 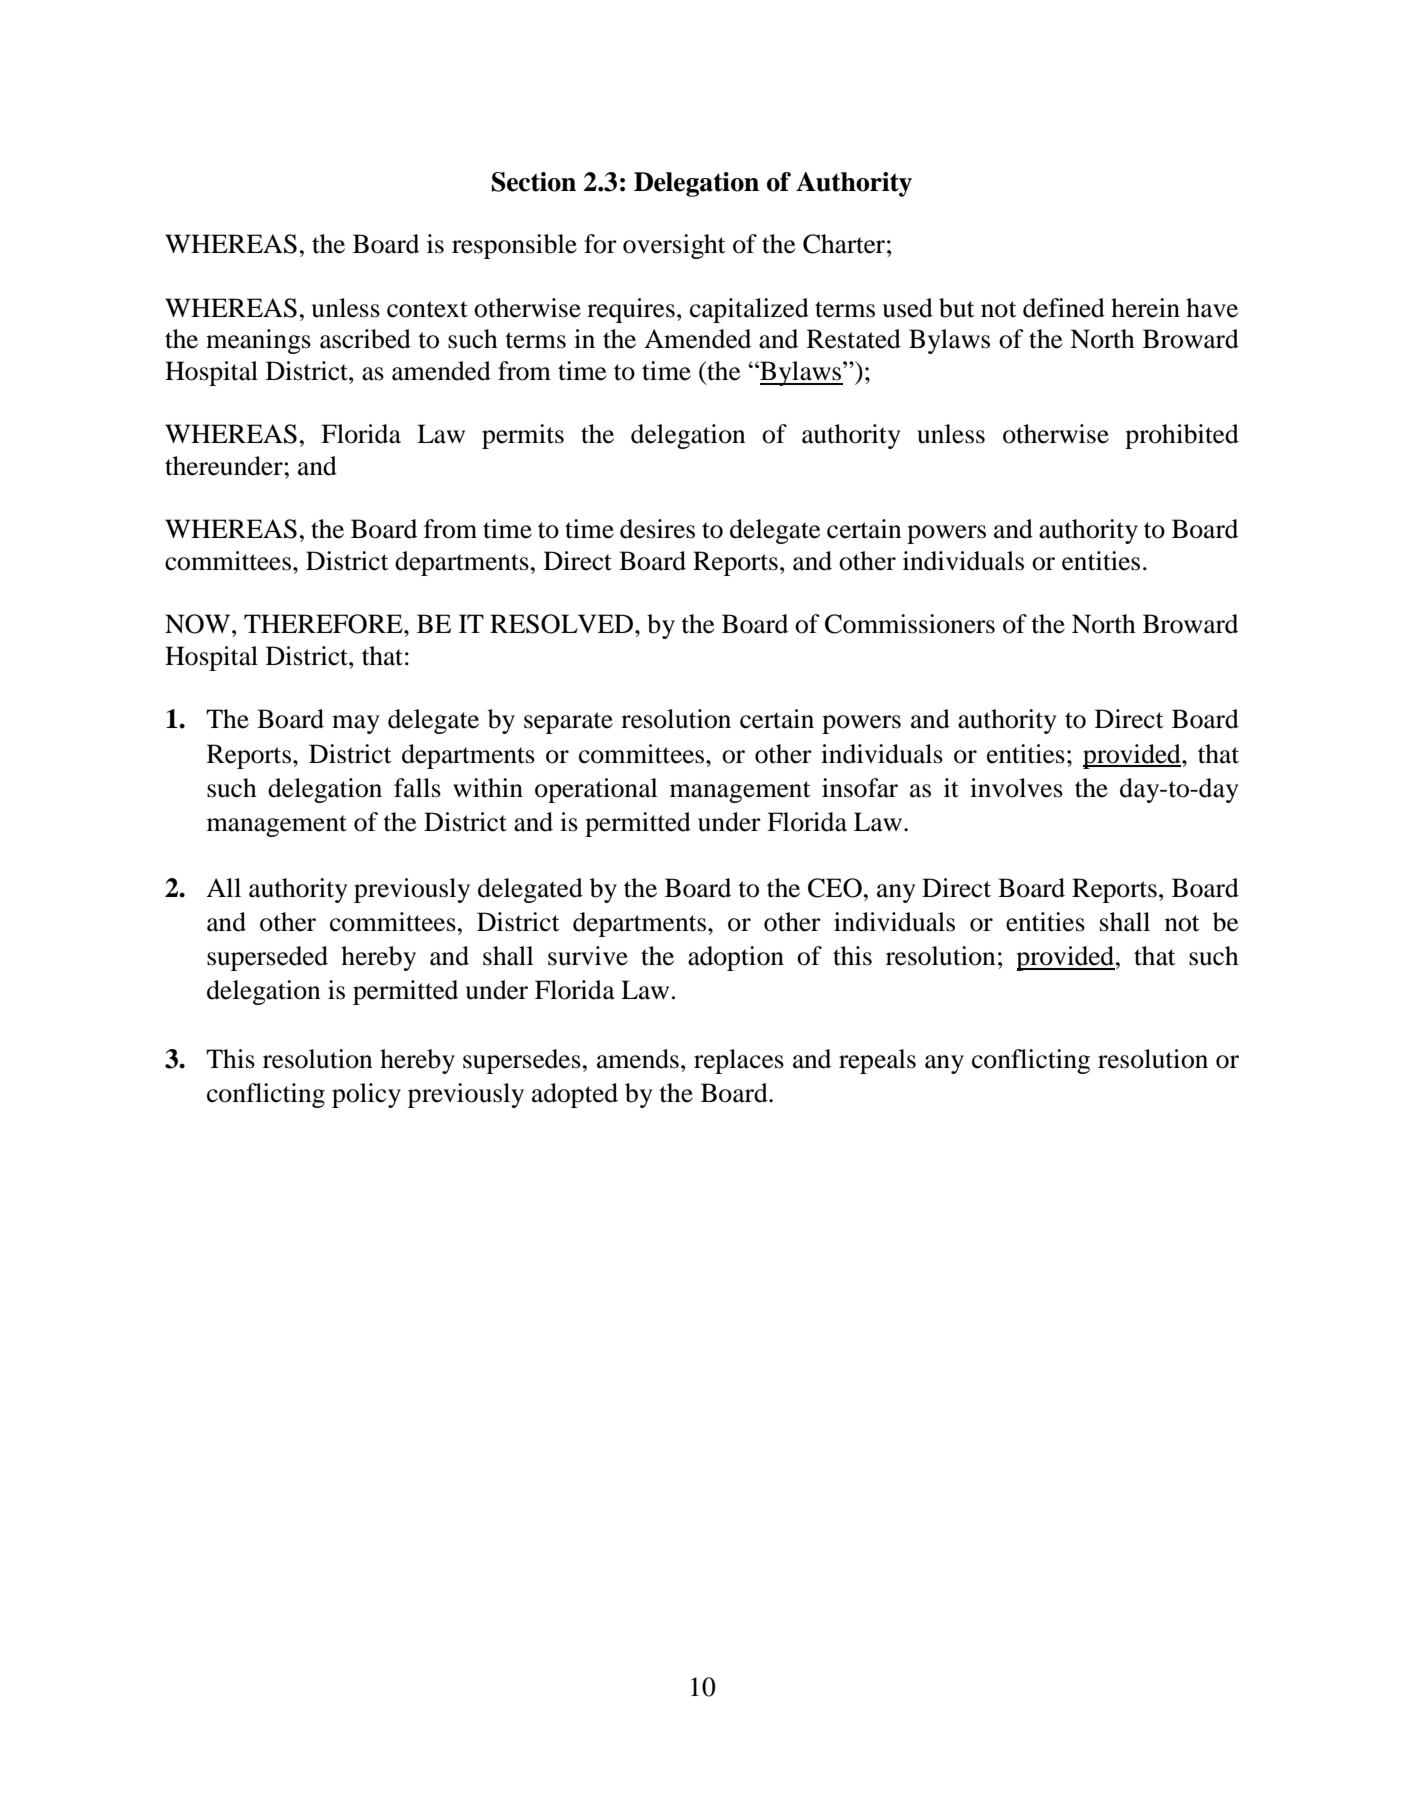 I want to click on prohibited, so click(x=1182, y=436).
